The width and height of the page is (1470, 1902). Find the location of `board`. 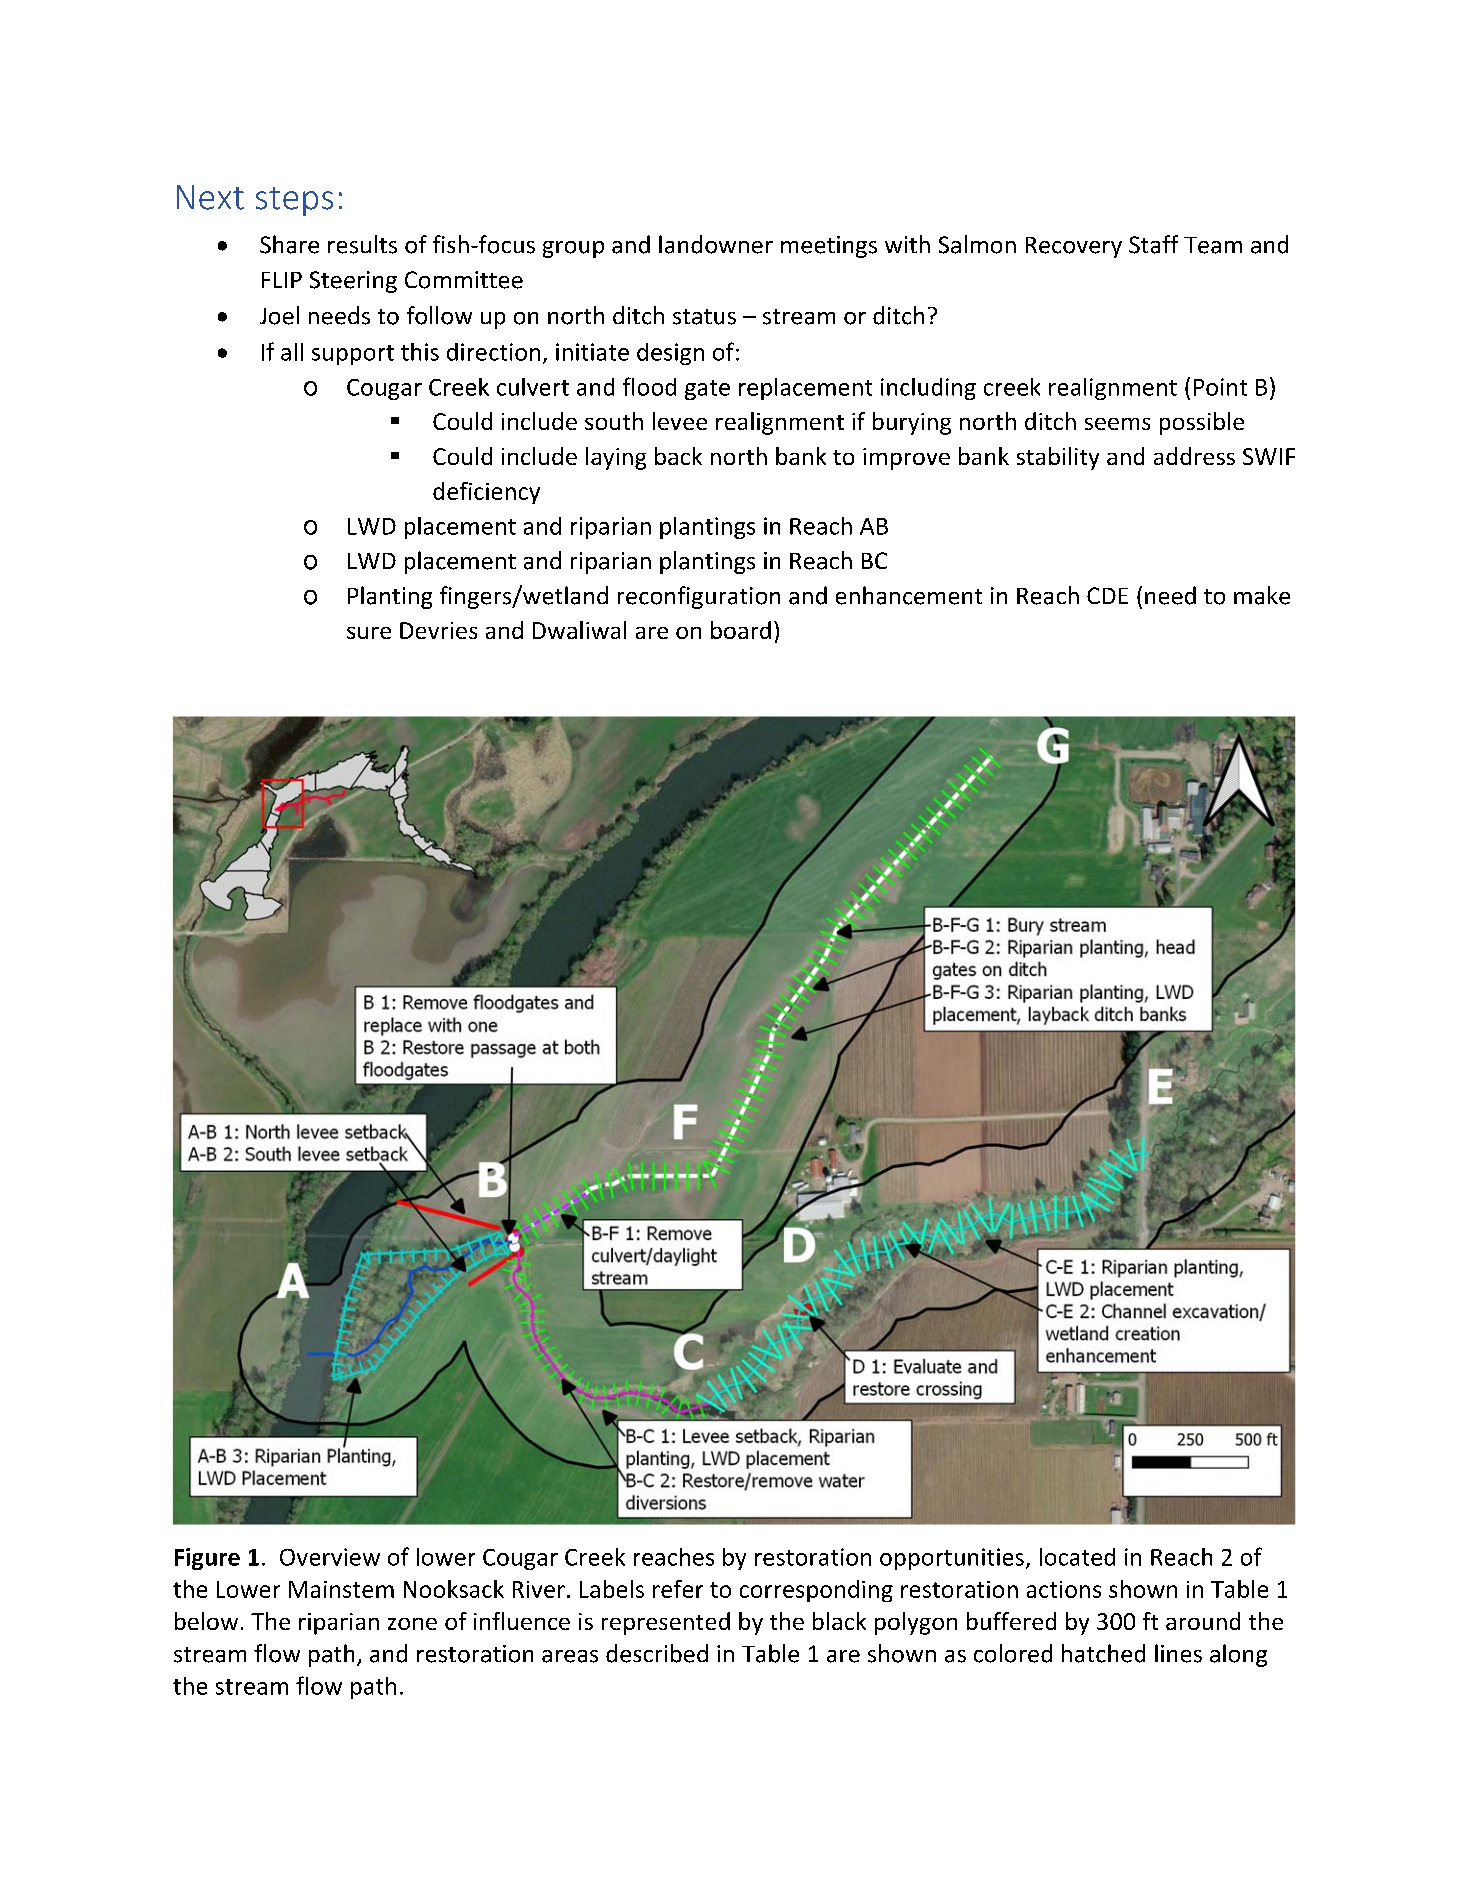

board is located at coordinates (741, 630).
